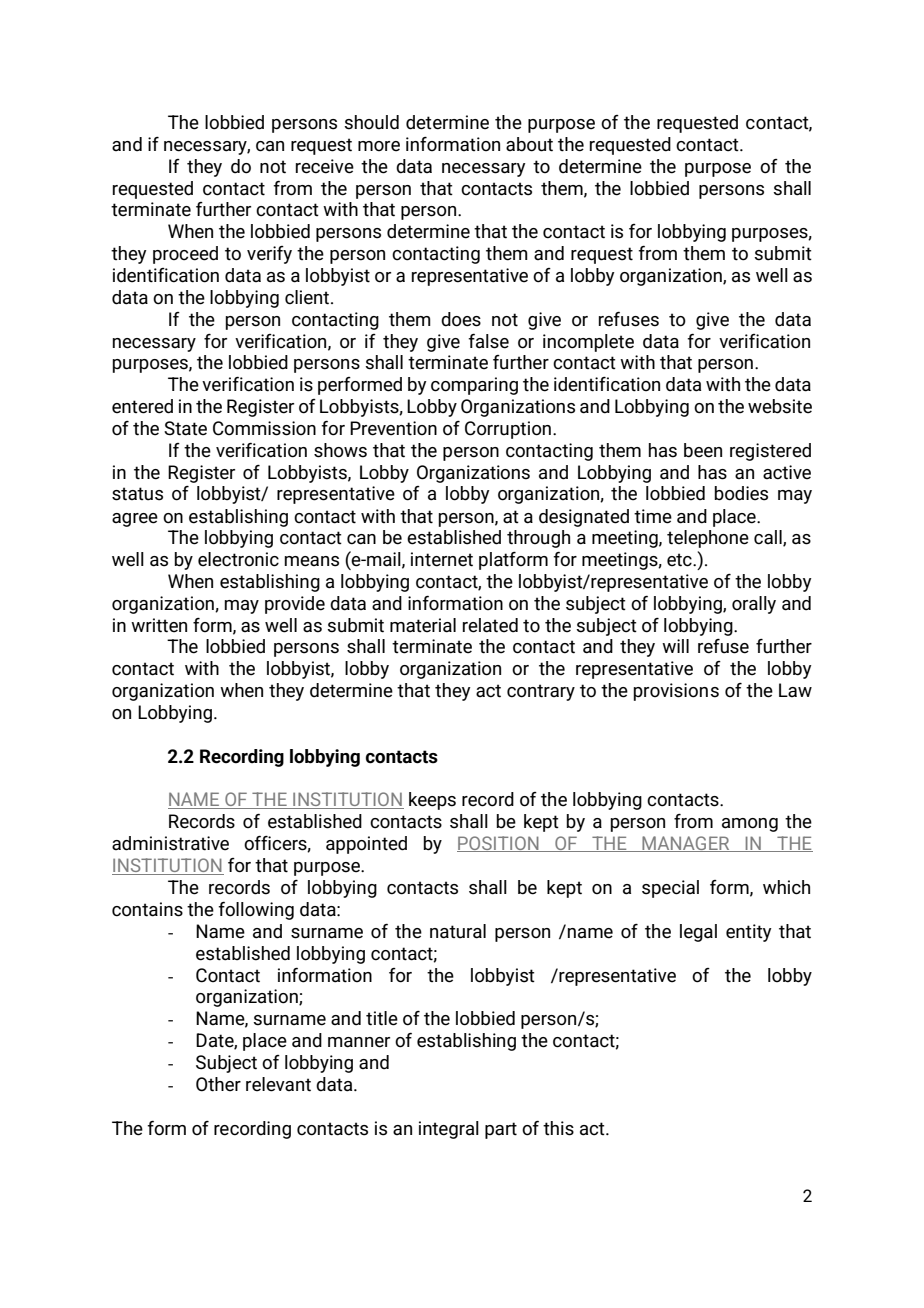  I want to click on receive, so click(325, 166).
